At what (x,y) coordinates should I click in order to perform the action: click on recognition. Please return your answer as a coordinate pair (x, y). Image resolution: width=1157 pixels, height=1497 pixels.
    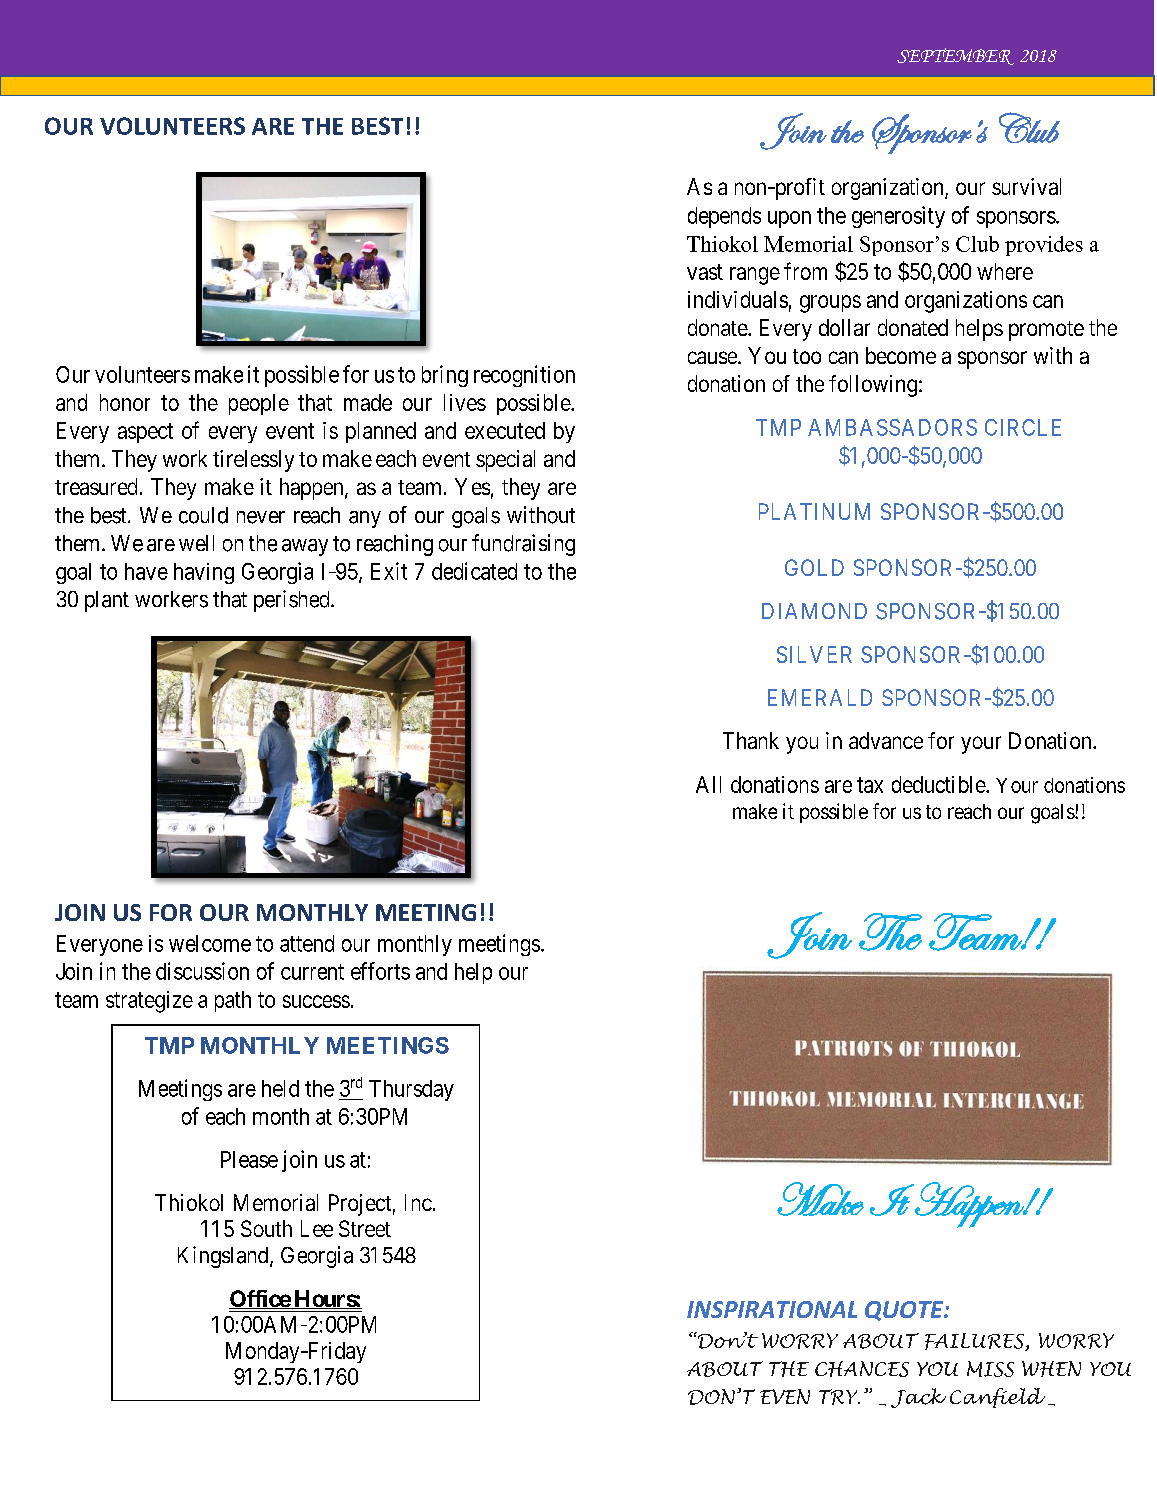
    Looking at the image, I should click on (524, 376).
